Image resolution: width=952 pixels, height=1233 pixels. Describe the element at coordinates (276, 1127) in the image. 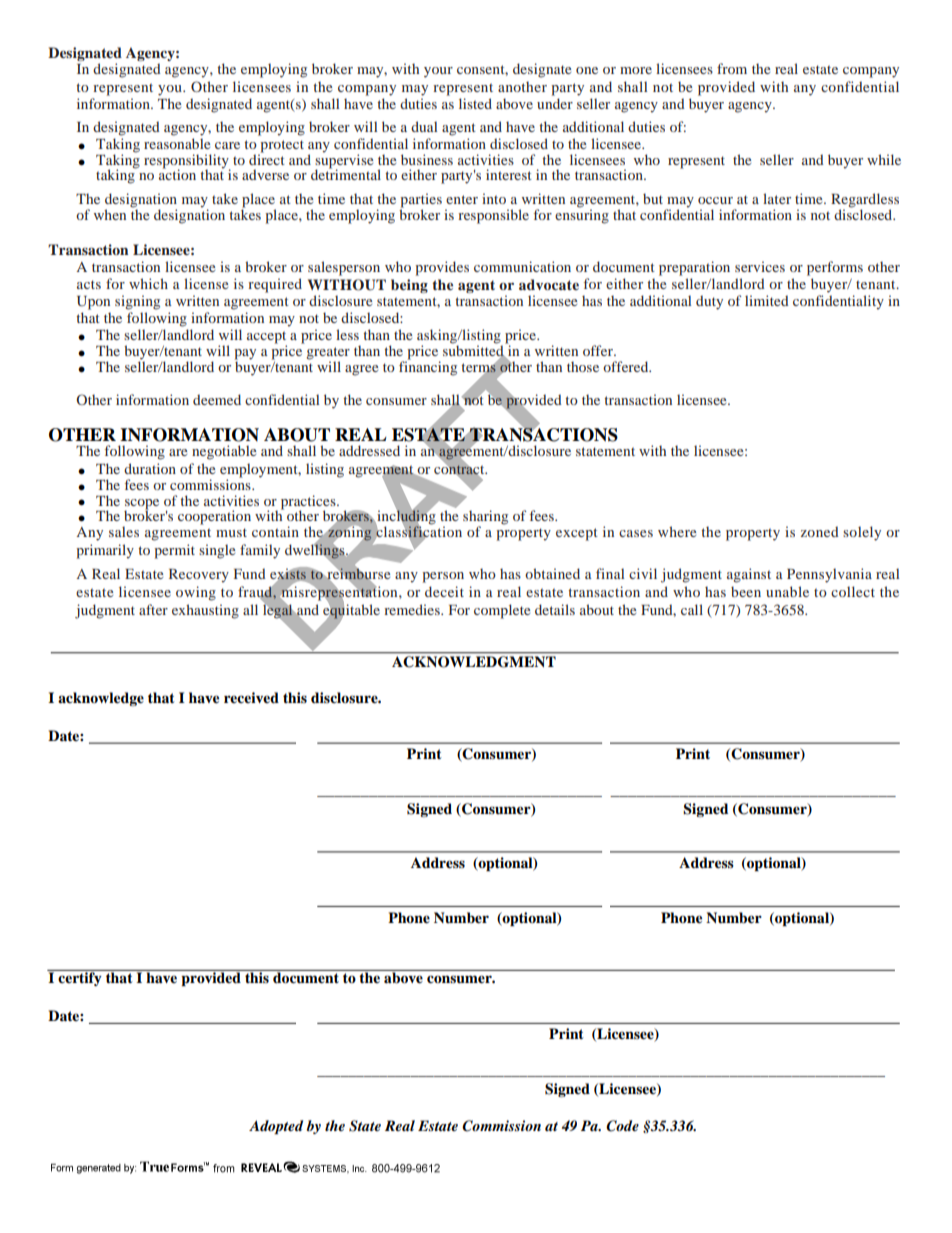

I see `Adopted` at that location.
